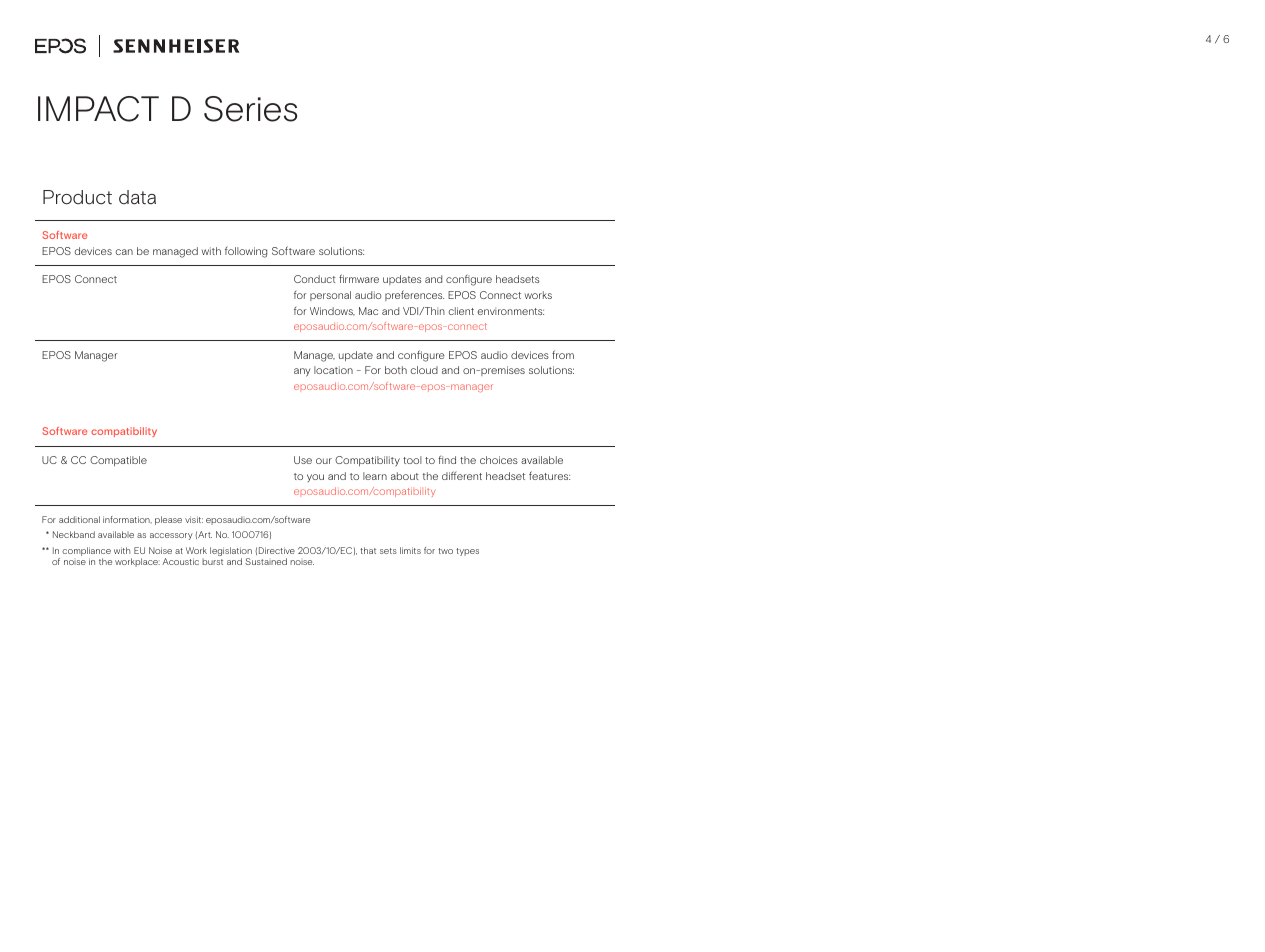 Image resolution: width=1265 pixels, height=952 pixels. What do you see at coordinates (414, 295) in the screenshot?
I see `preferences` at bounding box center [414, 295].
